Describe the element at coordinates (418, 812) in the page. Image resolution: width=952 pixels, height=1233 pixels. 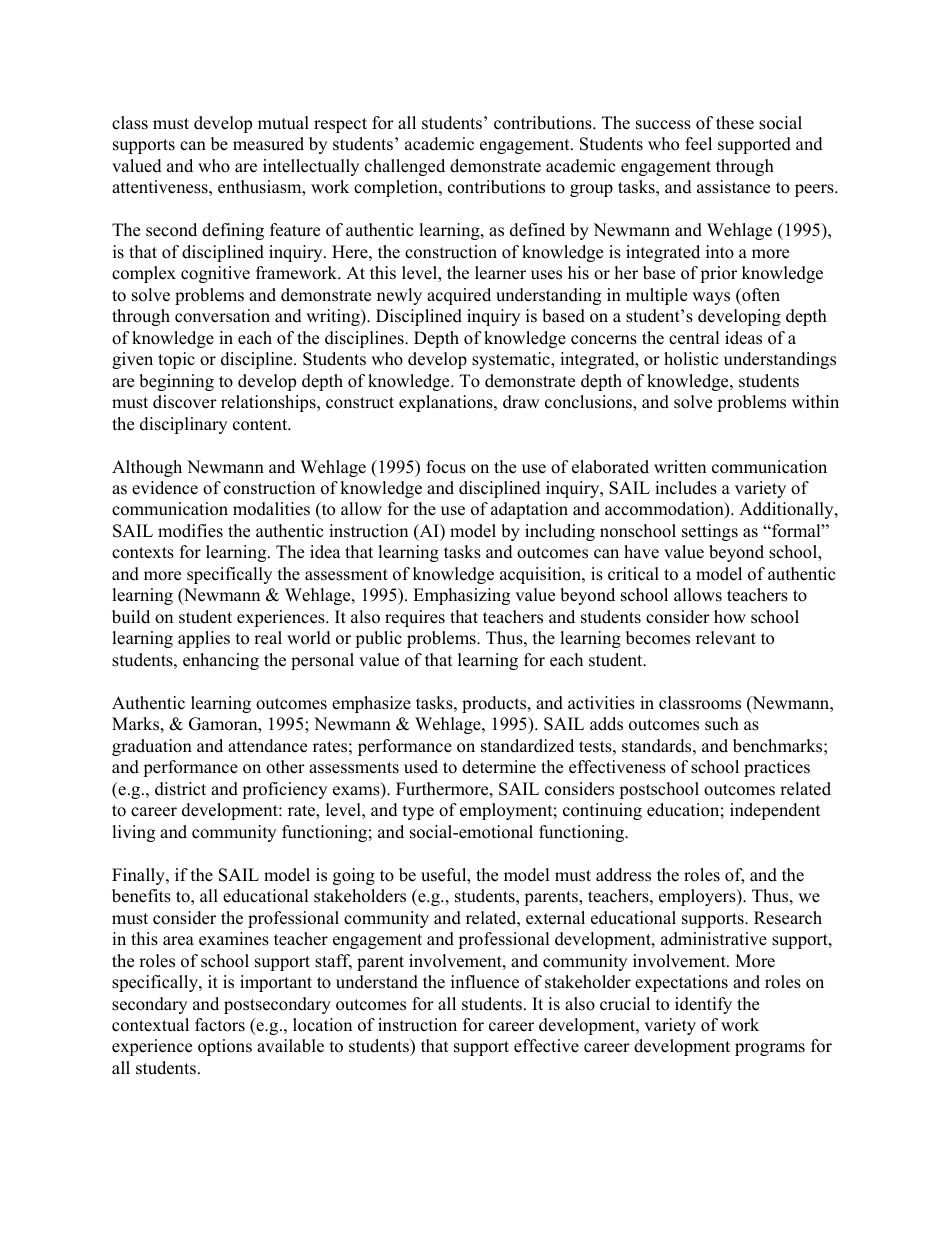
I see `type` at that location.
